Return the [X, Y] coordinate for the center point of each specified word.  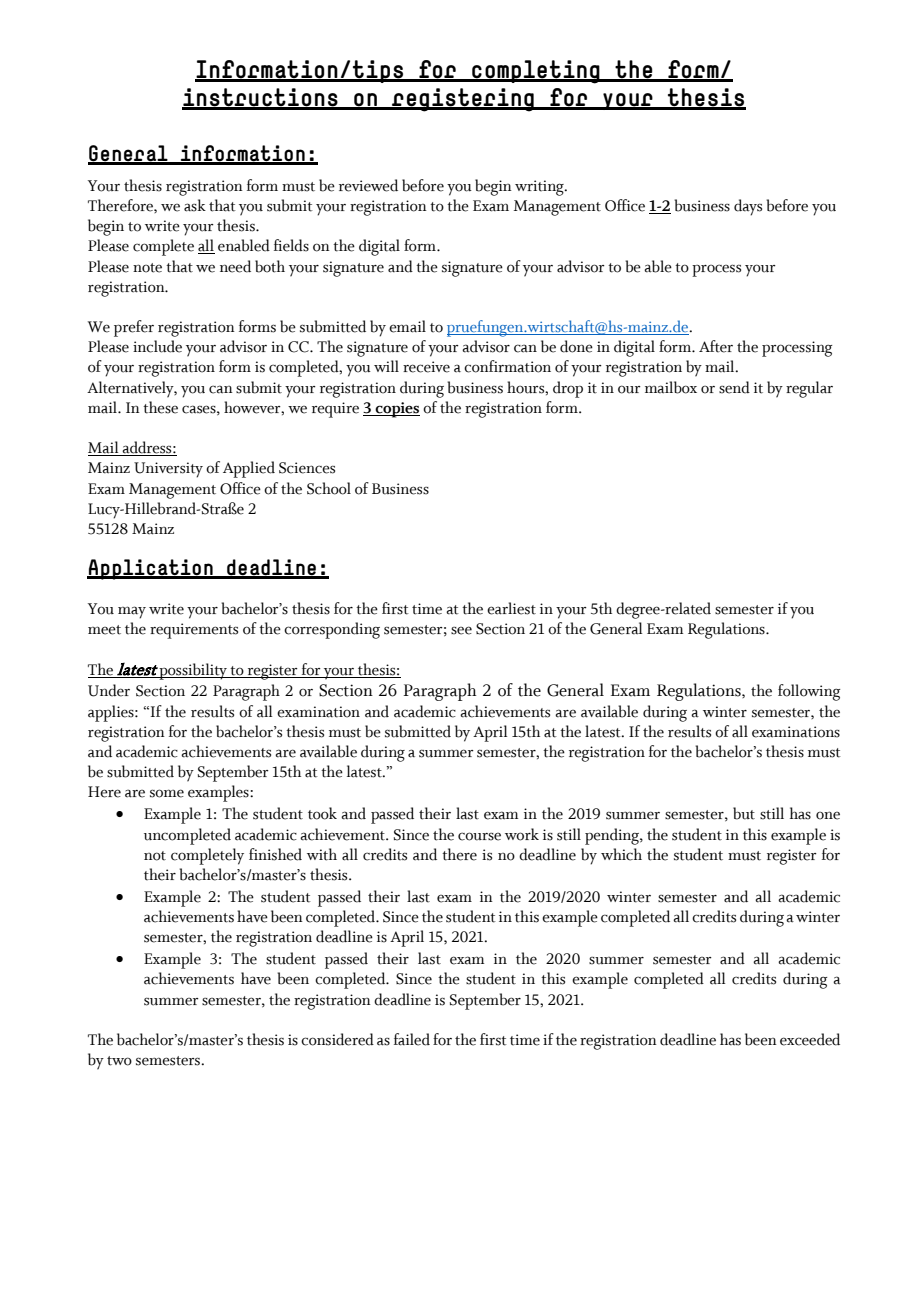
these [160, 407]
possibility [194, 671]
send [734, 387]
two [119, 1061]
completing [536, 72]
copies [396, 410]
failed [412, 1039]
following [809, 692]
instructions [261, 98]
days [748, 207]
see [461, 630]
